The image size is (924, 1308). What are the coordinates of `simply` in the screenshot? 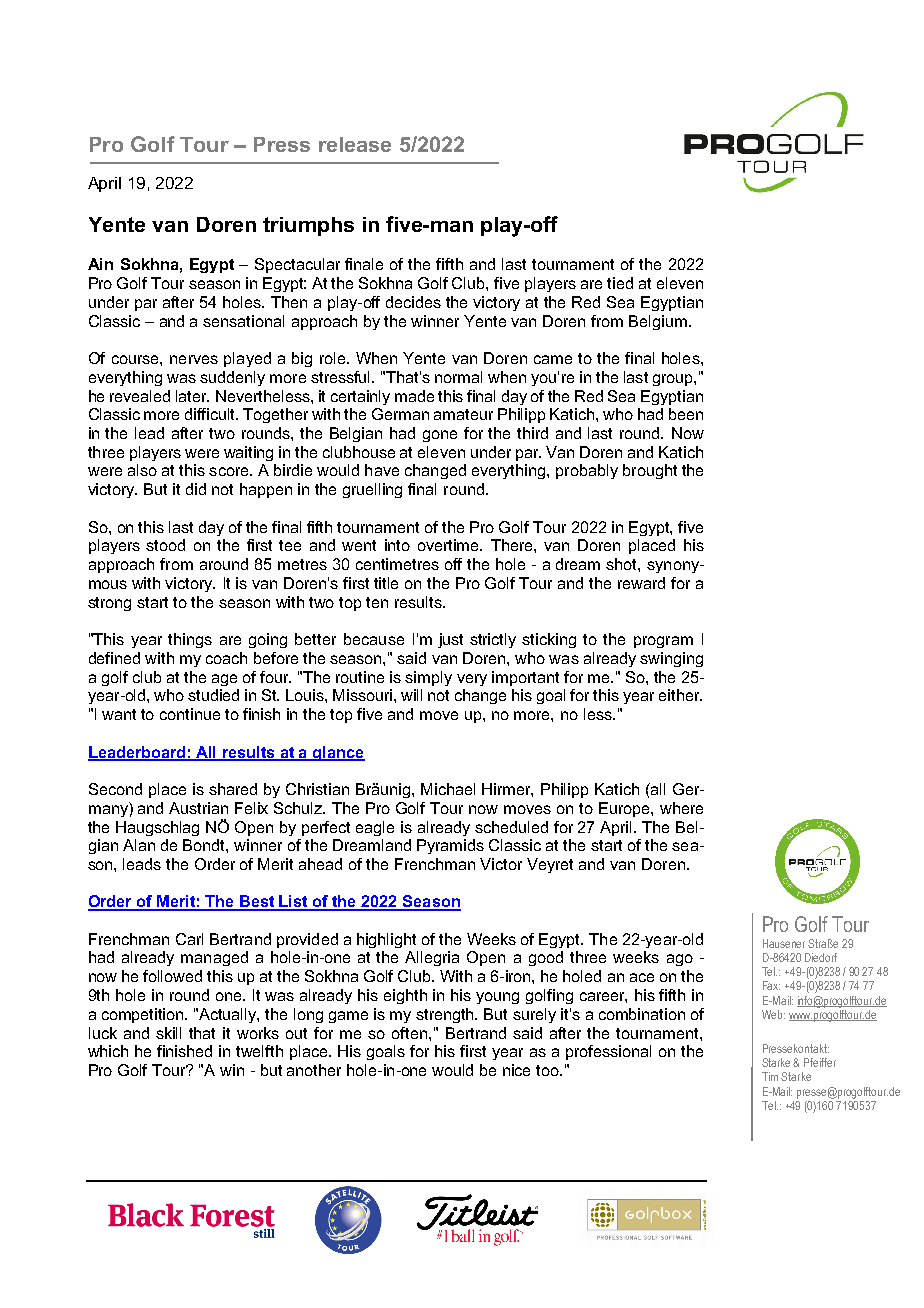 It's located at (428, 678).
